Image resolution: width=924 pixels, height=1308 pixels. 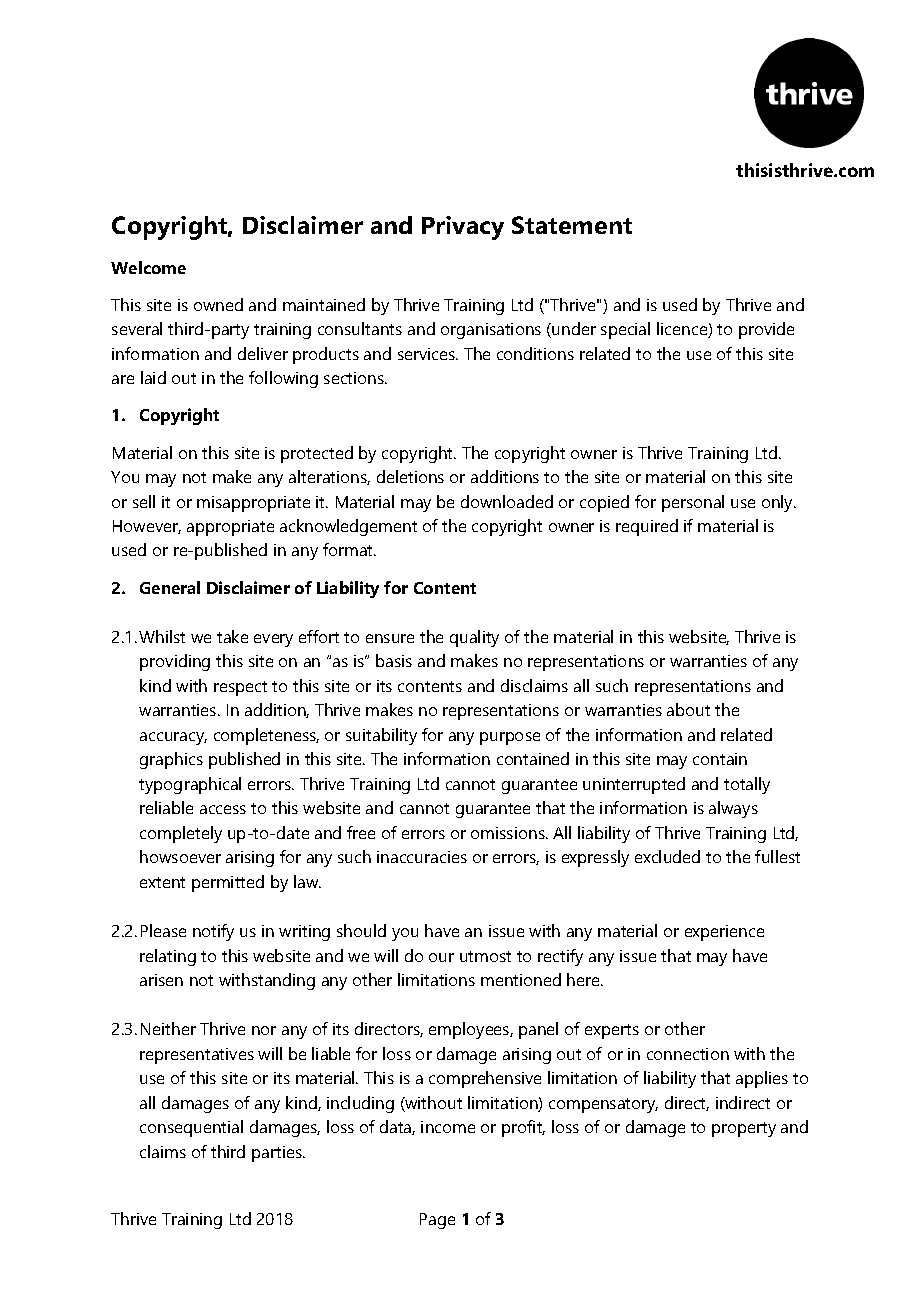 I want to click on Page, so click(x=437, y=1221).
